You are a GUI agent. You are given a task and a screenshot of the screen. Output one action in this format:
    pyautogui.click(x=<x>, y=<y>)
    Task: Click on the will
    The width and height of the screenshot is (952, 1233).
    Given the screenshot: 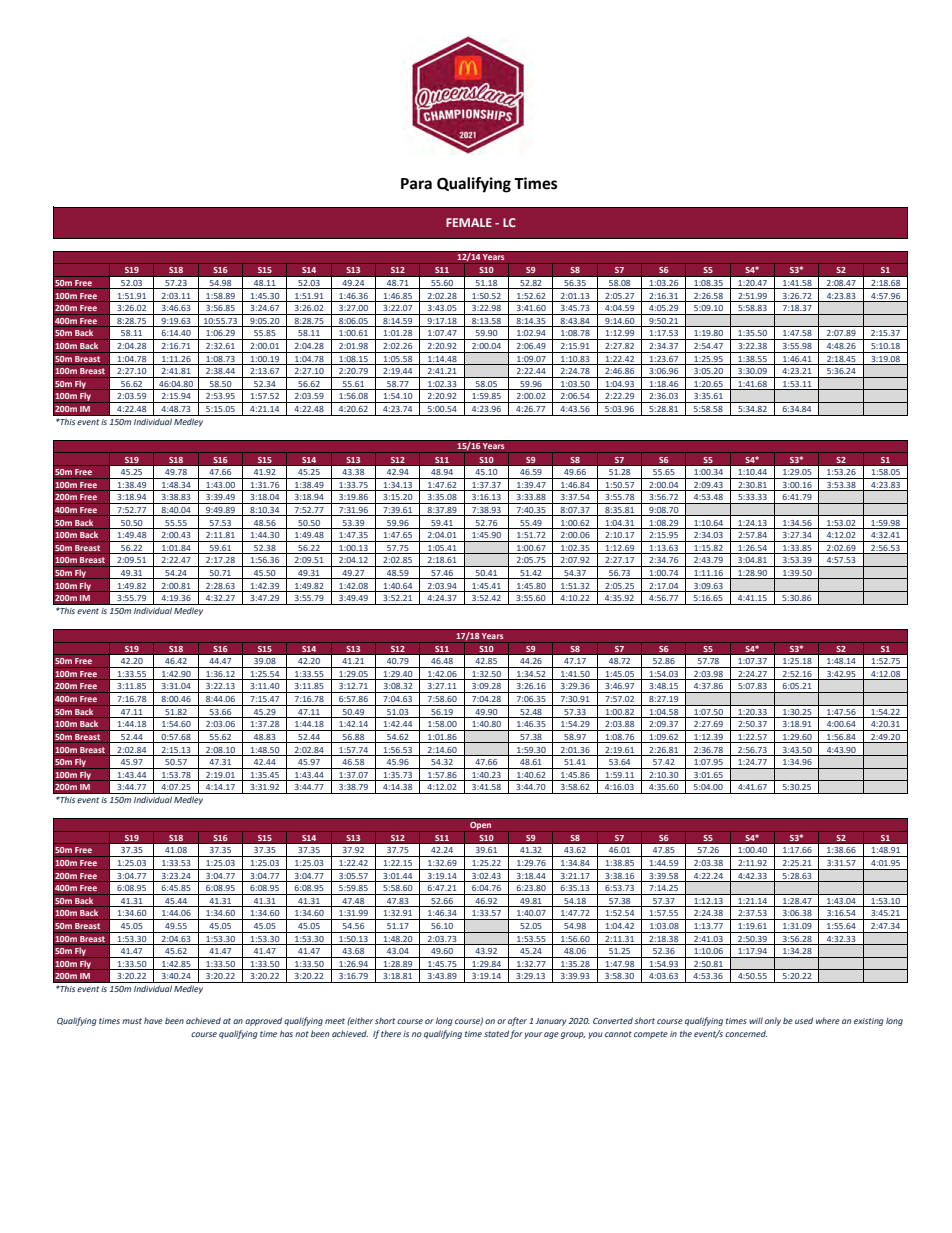 What is the action you would take?
    pyautogui.click(x=756, y=1020)
